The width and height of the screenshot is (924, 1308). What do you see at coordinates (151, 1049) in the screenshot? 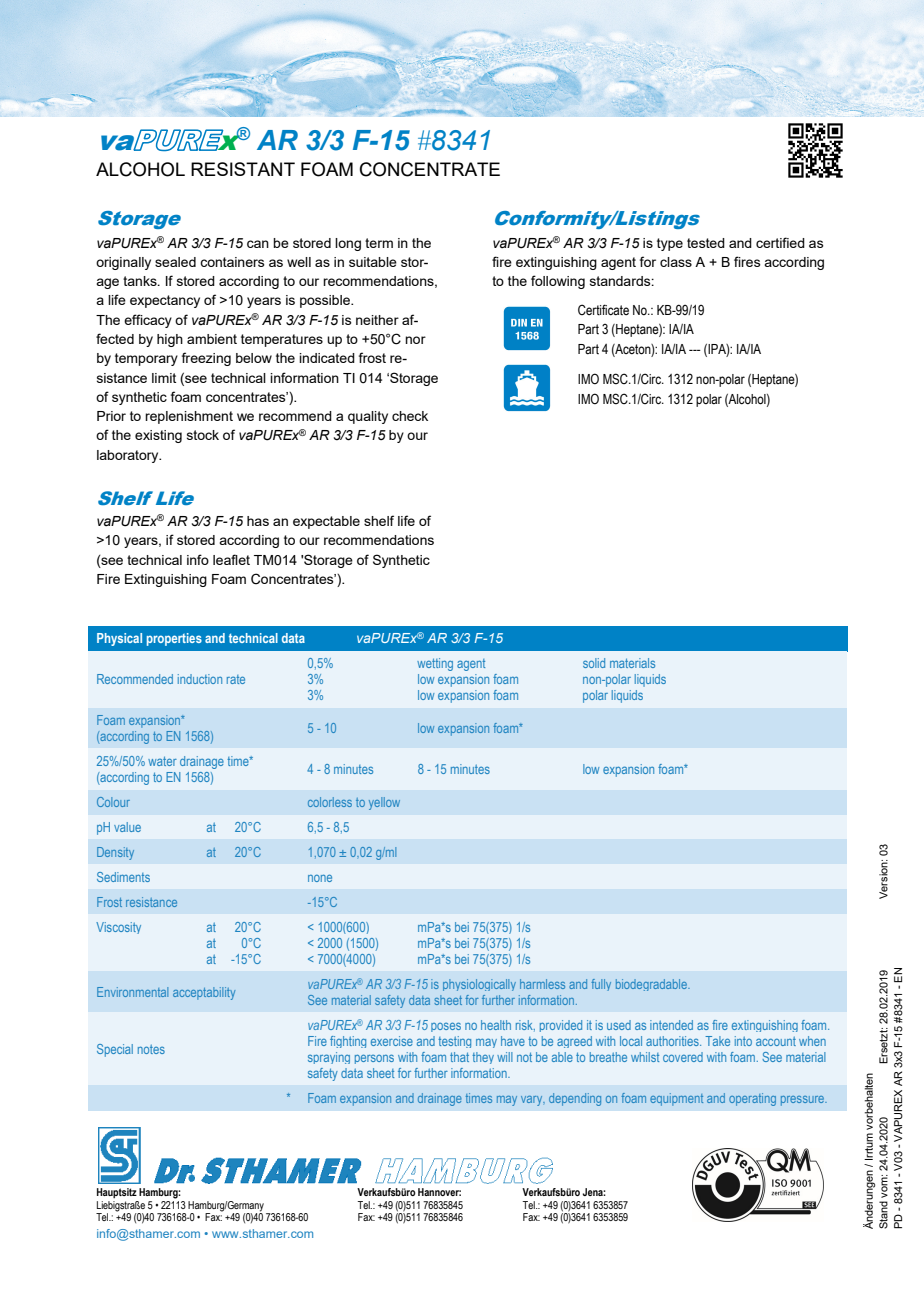
I see `notes` at bounding box center [151, 1049].
